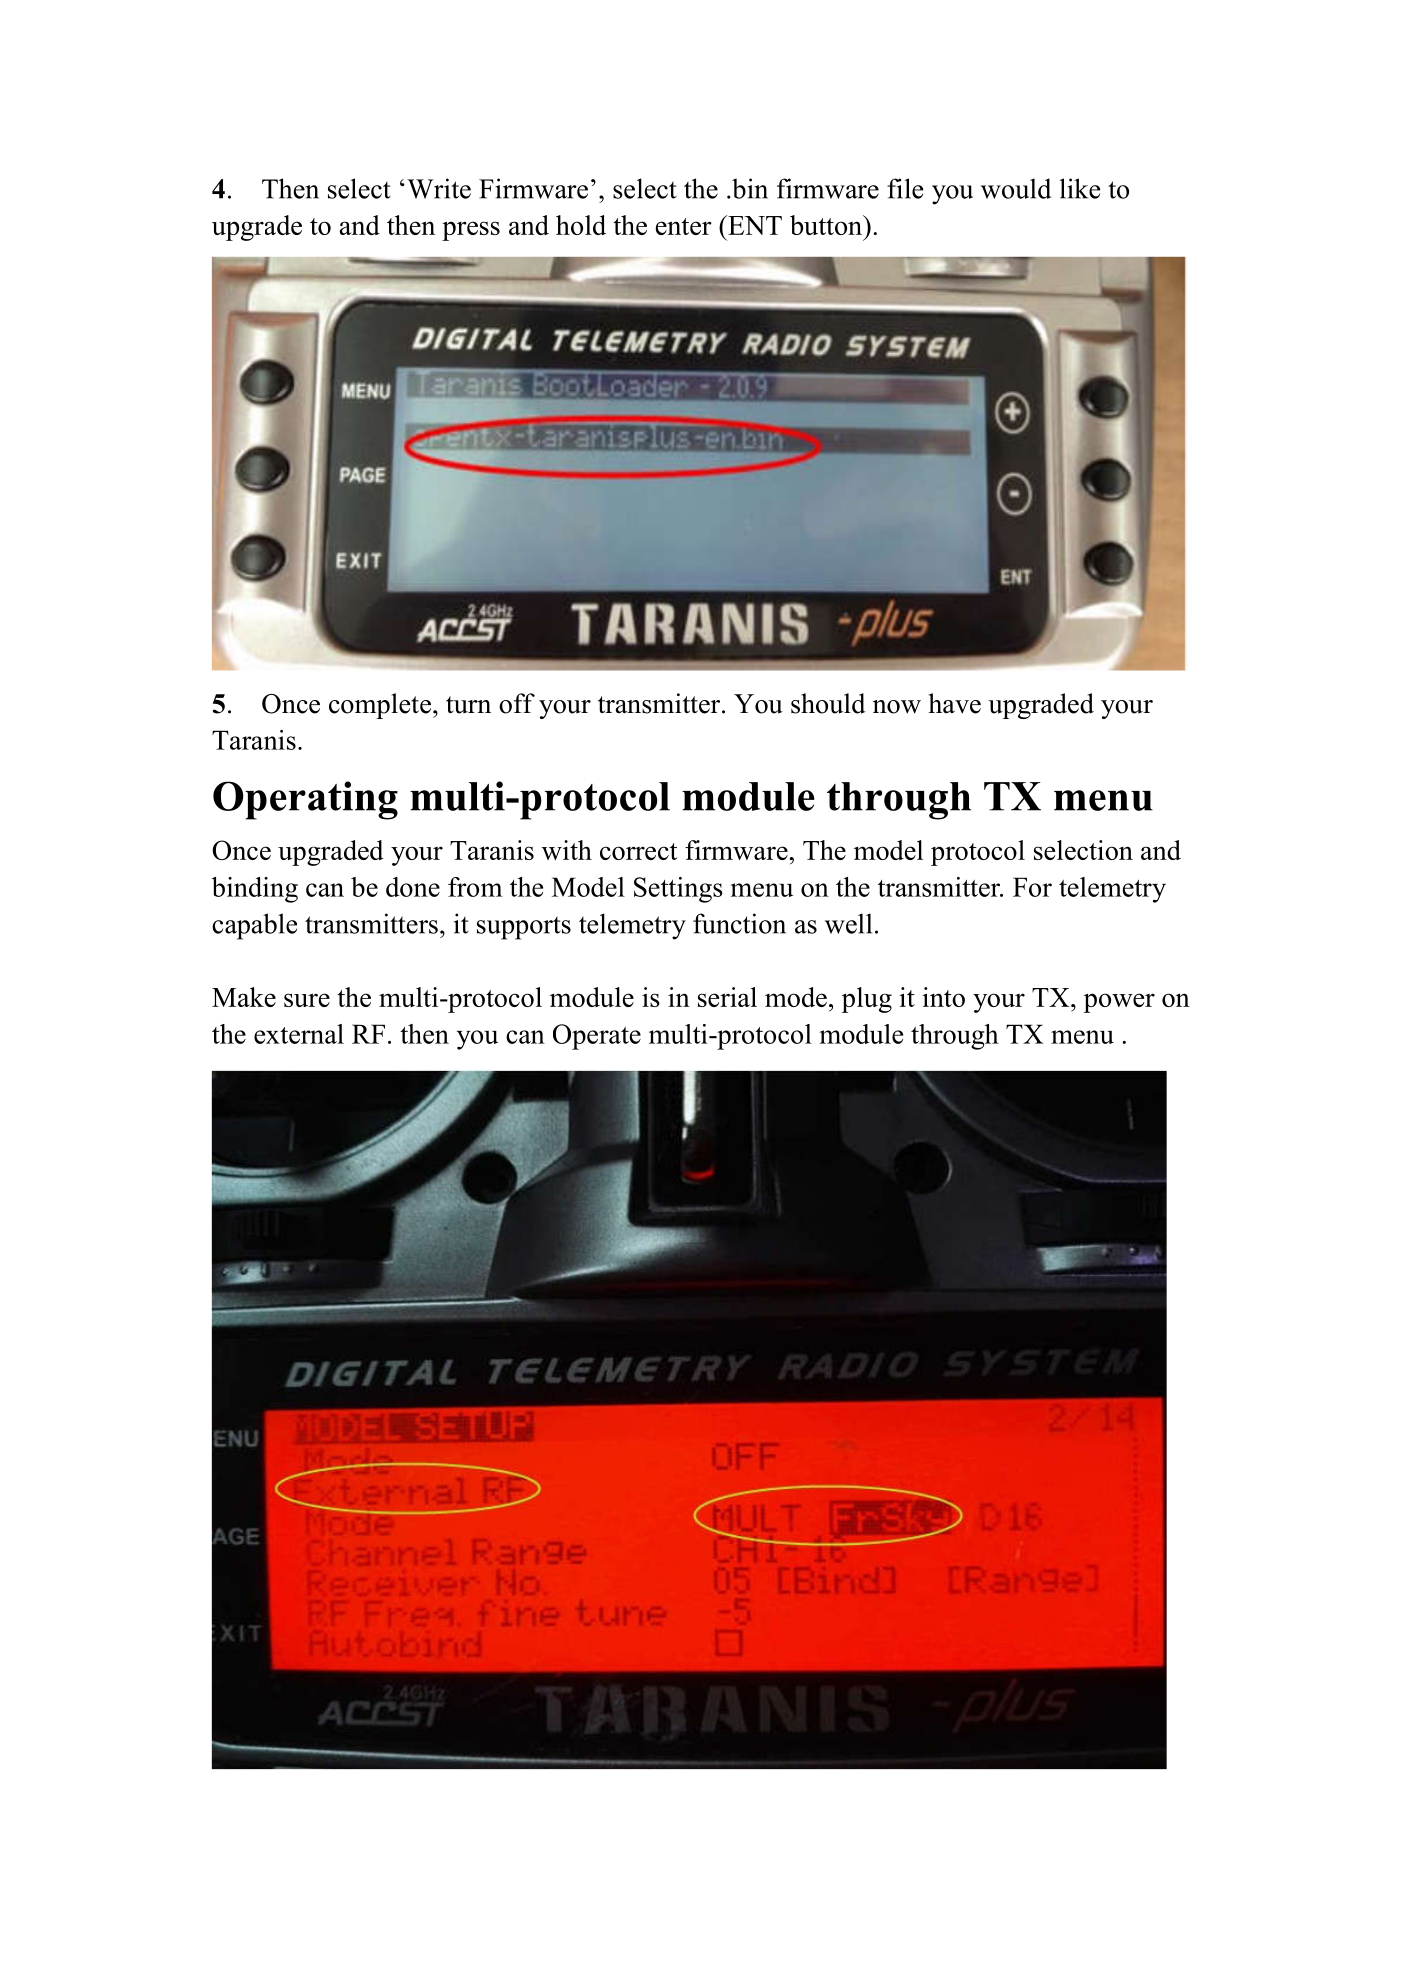 This screenshot has width=1403, height=1984. What do you see at coordinates (684, 226) in the screenshot?
I see `enter` at bounding box center [684, 226].
